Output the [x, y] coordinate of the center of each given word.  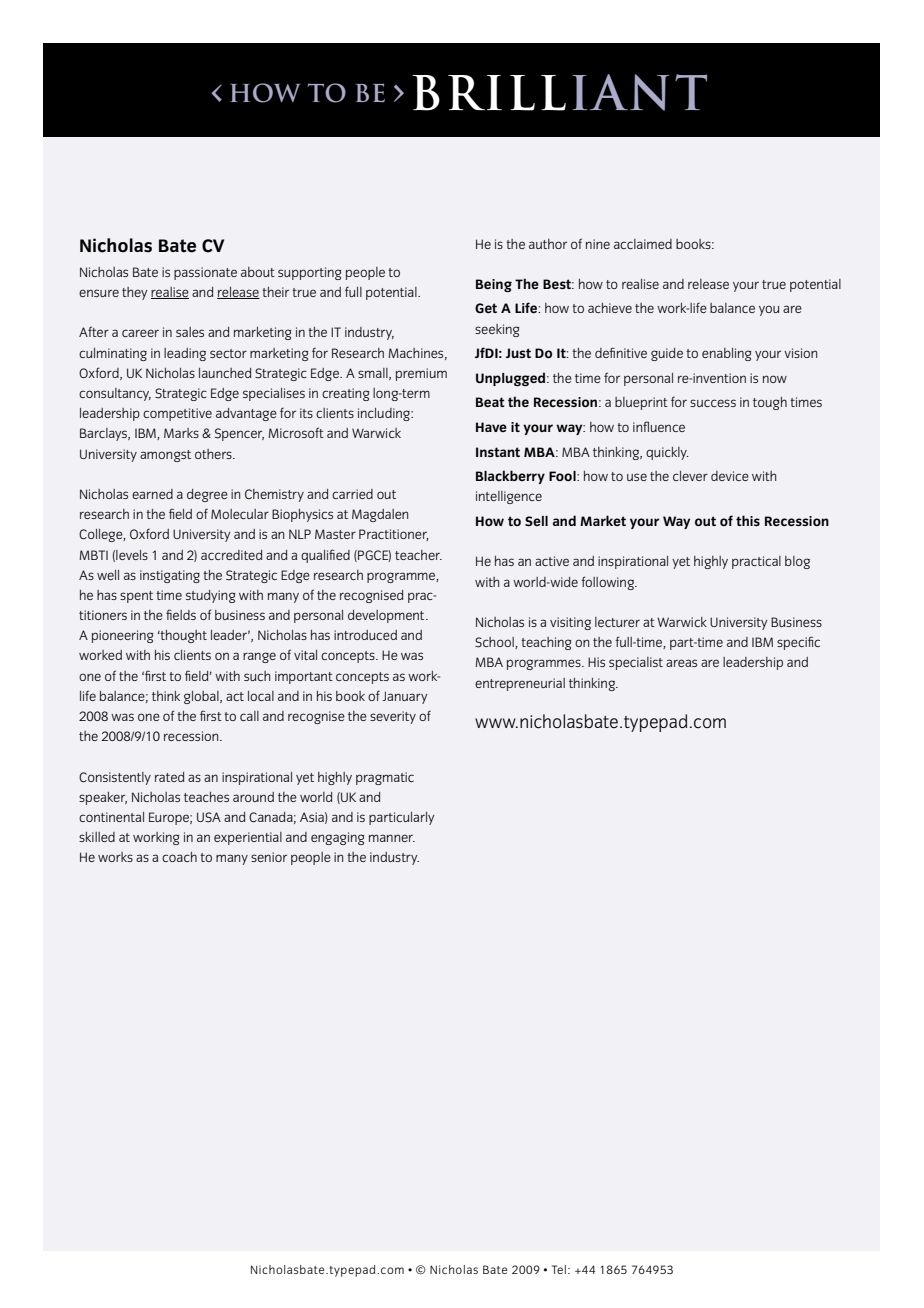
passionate [205, 273]
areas [681, 663]
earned [152, 494]
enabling [726, 354]
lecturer [617, 622]
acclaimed [643, 244]
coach [179, 857]
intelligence [509, 497]
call [249, 716]
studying [210, 596]
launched [225, 373]
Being [494, 285]
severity [393, 717]
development [387, 616]
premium [421, 374]
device [730, 476]
